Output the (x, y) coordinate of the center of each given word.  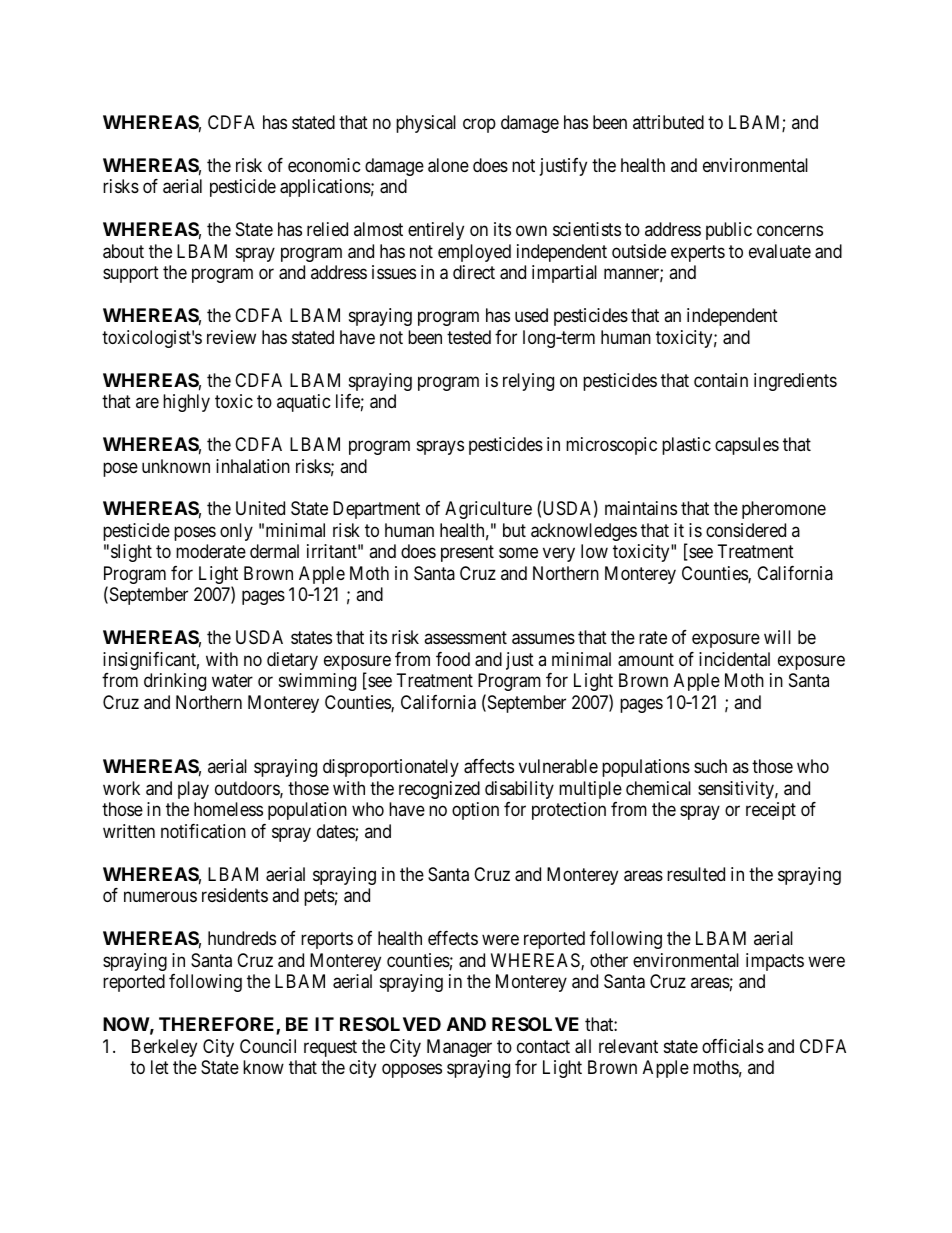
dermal (274, 551)
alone (448, 165)
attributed (668, 122)
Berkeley (164, 1048)
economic (324, 165)
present (467, 554)
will (777, 637)
